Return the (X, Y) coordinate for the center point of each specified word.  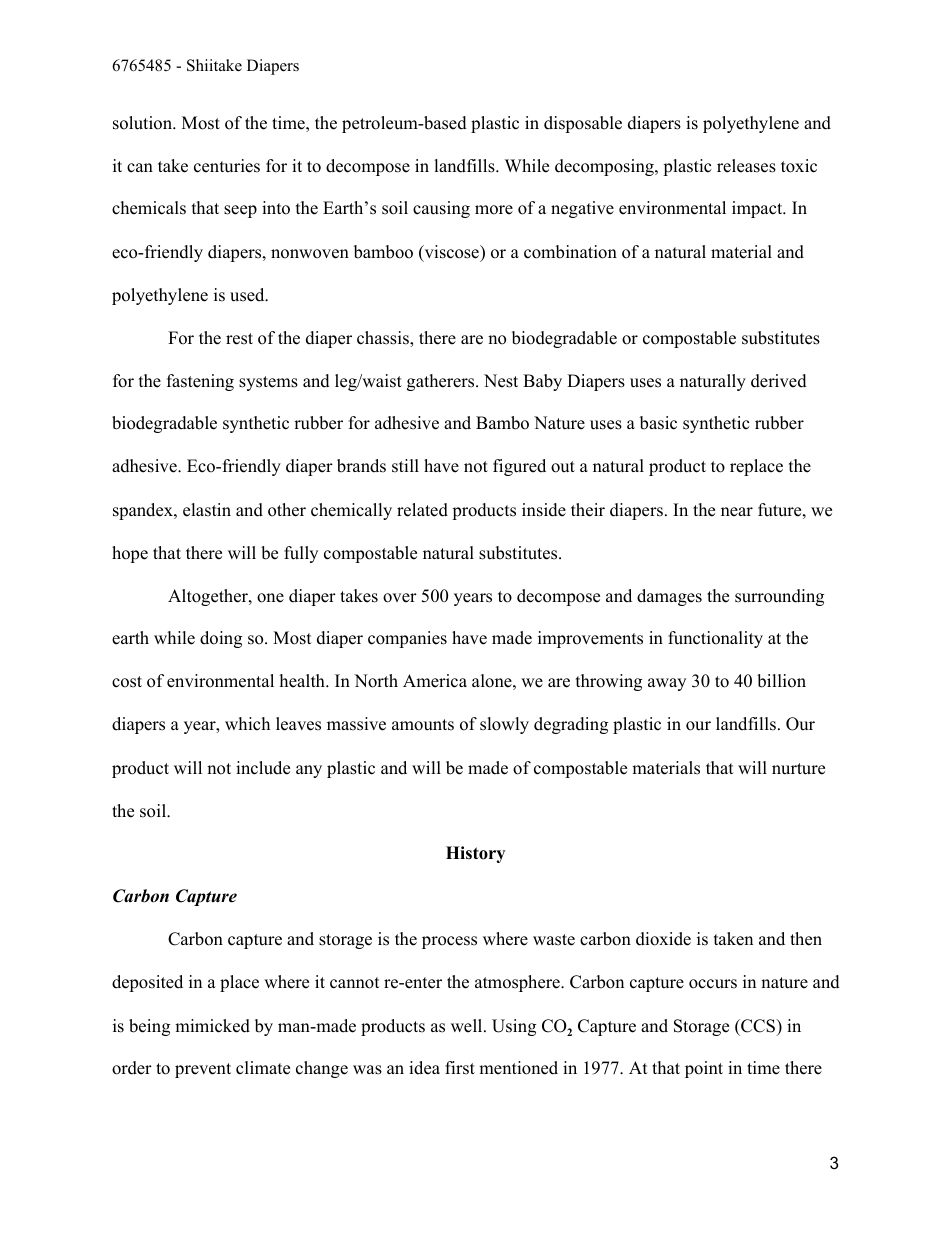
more (494, 210)
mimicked (212, 1026)
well (466, 1026)
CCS (758, 1026)
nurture (798, 769)
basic (658, 423)
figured (519, 467)
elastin (207, 510)
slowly (504, 725)
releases (746, 166)
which (247, 724)
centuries (227, 166)
